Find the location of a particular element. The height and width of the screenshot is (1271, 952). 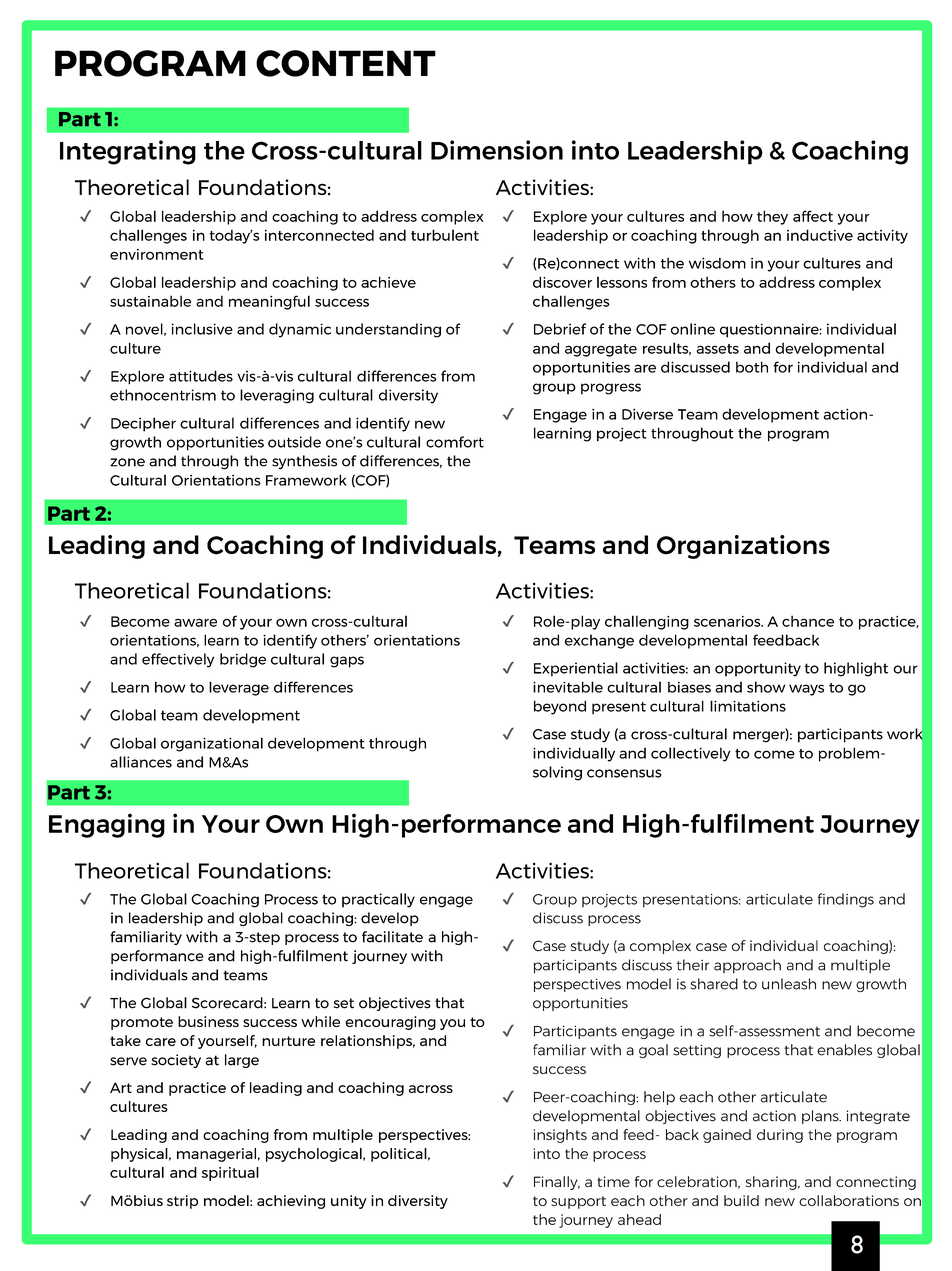

both is located at coordinates (752, 367).
